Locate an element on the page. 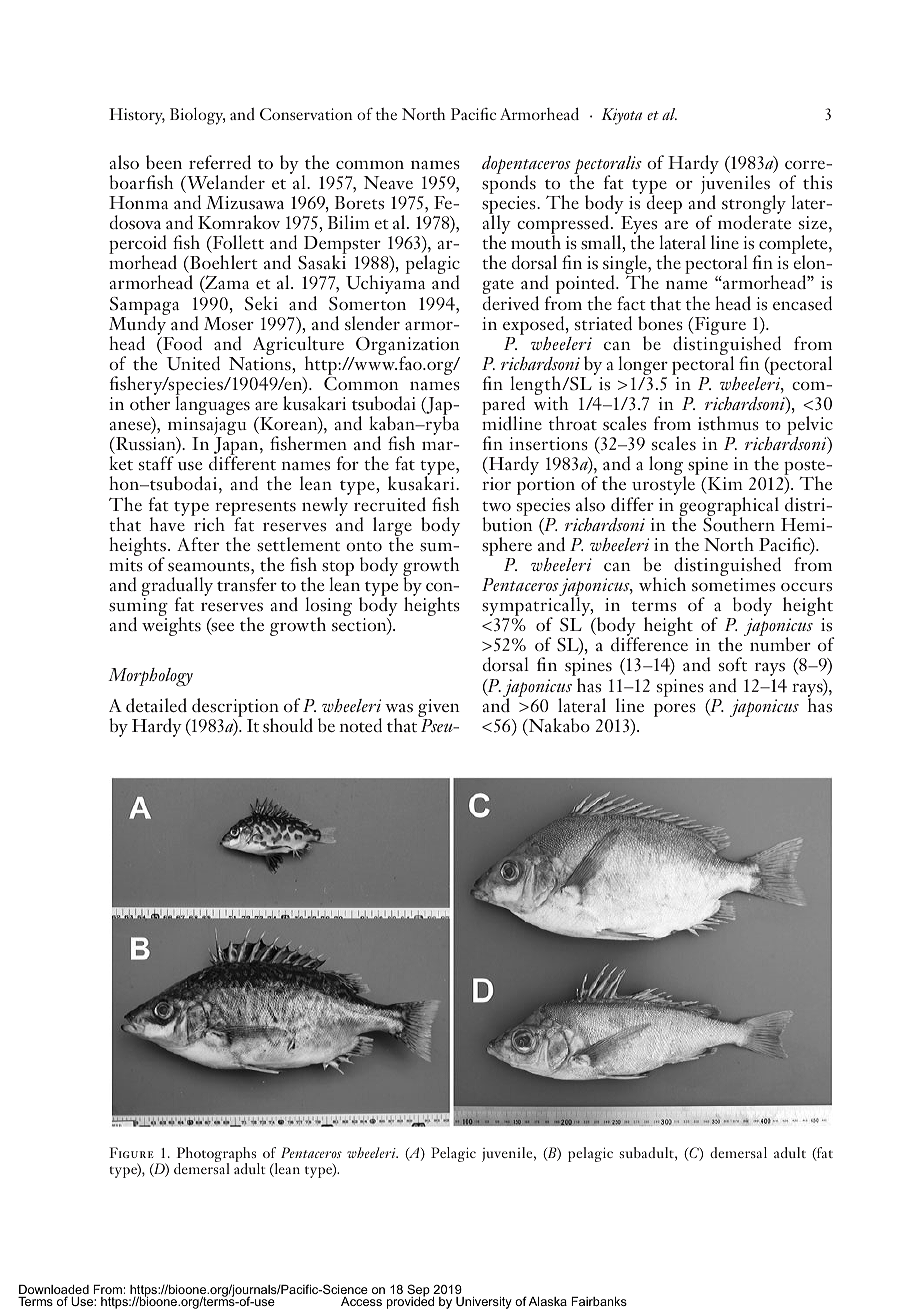 The height and width of the document is (1316, 921). Downloaded is located at coordinates (54, 1291).
